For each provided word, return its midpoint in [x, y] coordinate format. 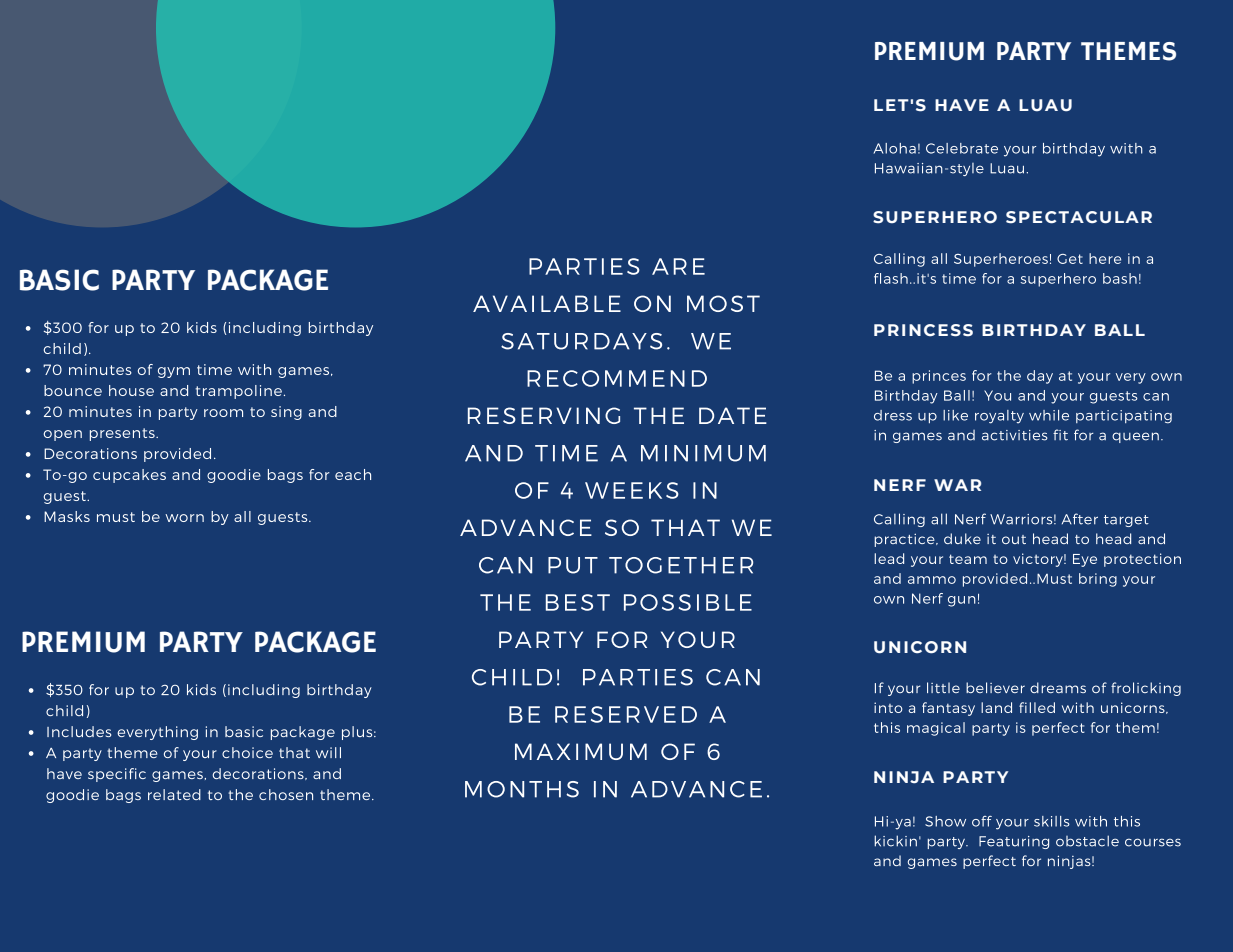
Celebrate [962, 148]
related [174, 794]
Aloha [894, 148]
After [1080, 519]
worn [184, 518]
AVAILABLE [547, 303]
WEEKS [632, 490]
